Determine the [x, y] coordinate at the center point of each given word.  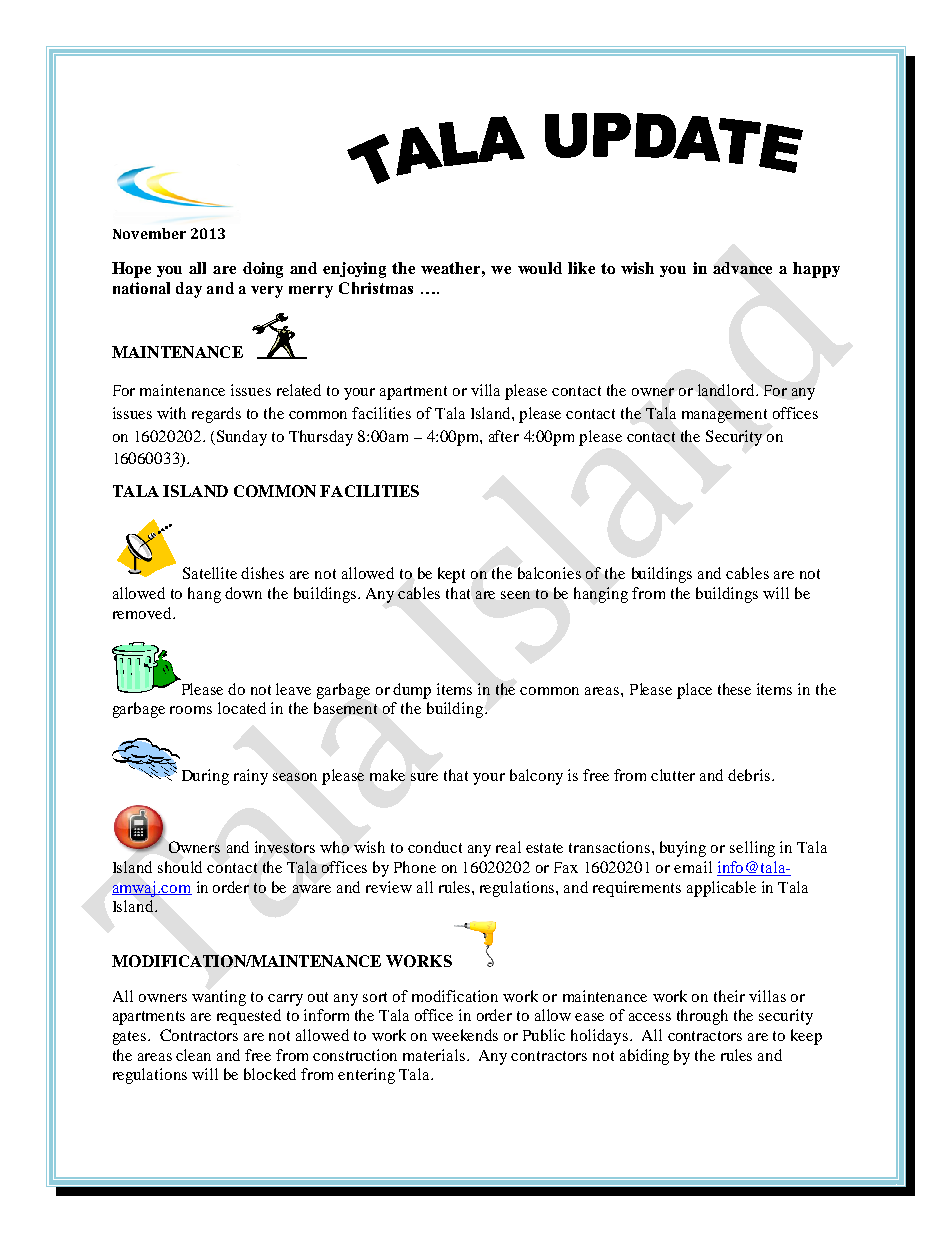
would [540, 268]
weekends [465, 1035]
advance [742, 268]
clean [193, 1055]
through [702, 1017]
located [242, 708]
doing [263, 270]
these [734, 689]
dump [412, 691]
